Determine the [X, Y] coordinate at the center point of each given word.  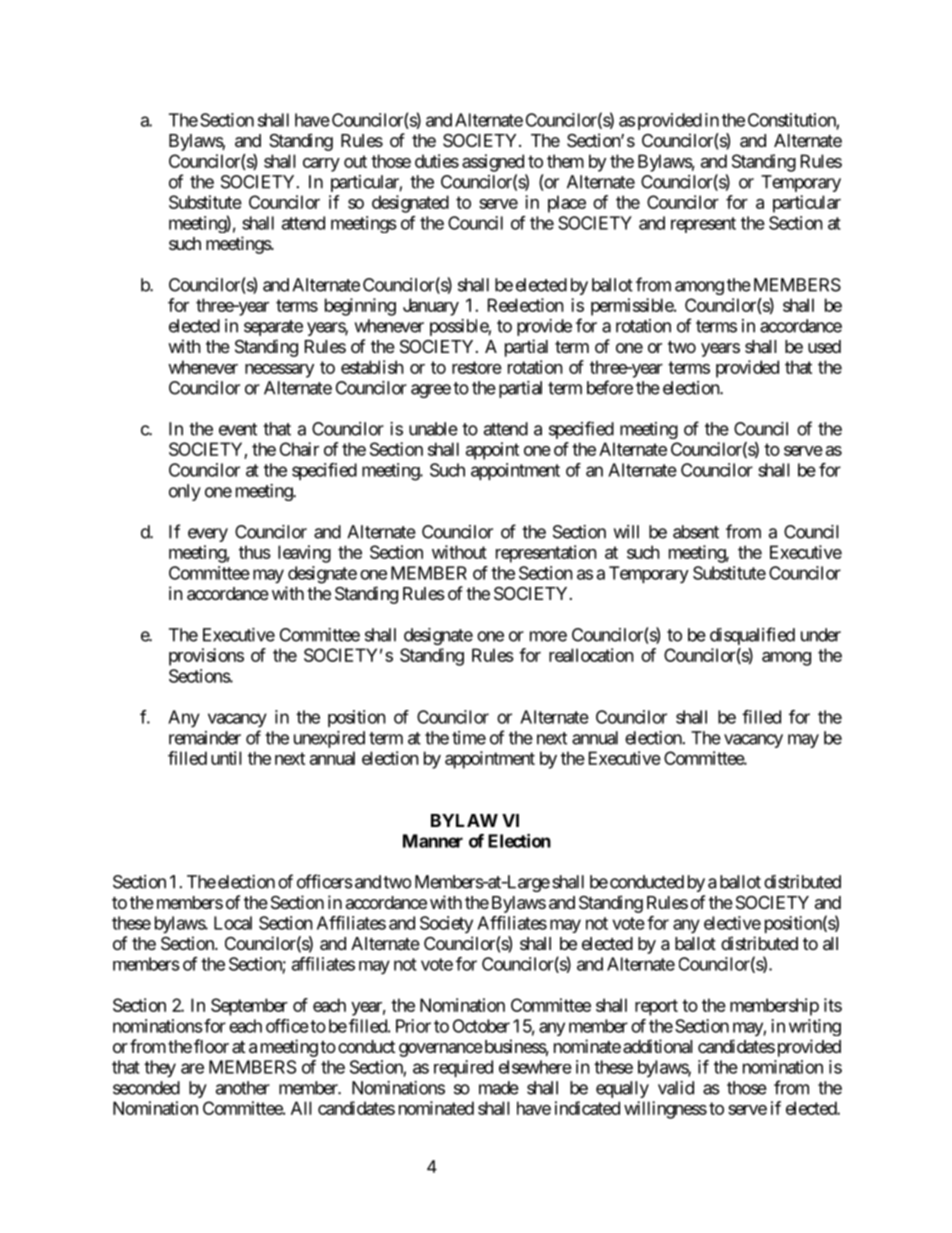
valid [676, 1088]
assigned [493, 163]
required [463, 1068]
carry [321, 165]
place [567, 204]
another [243, 1088]
